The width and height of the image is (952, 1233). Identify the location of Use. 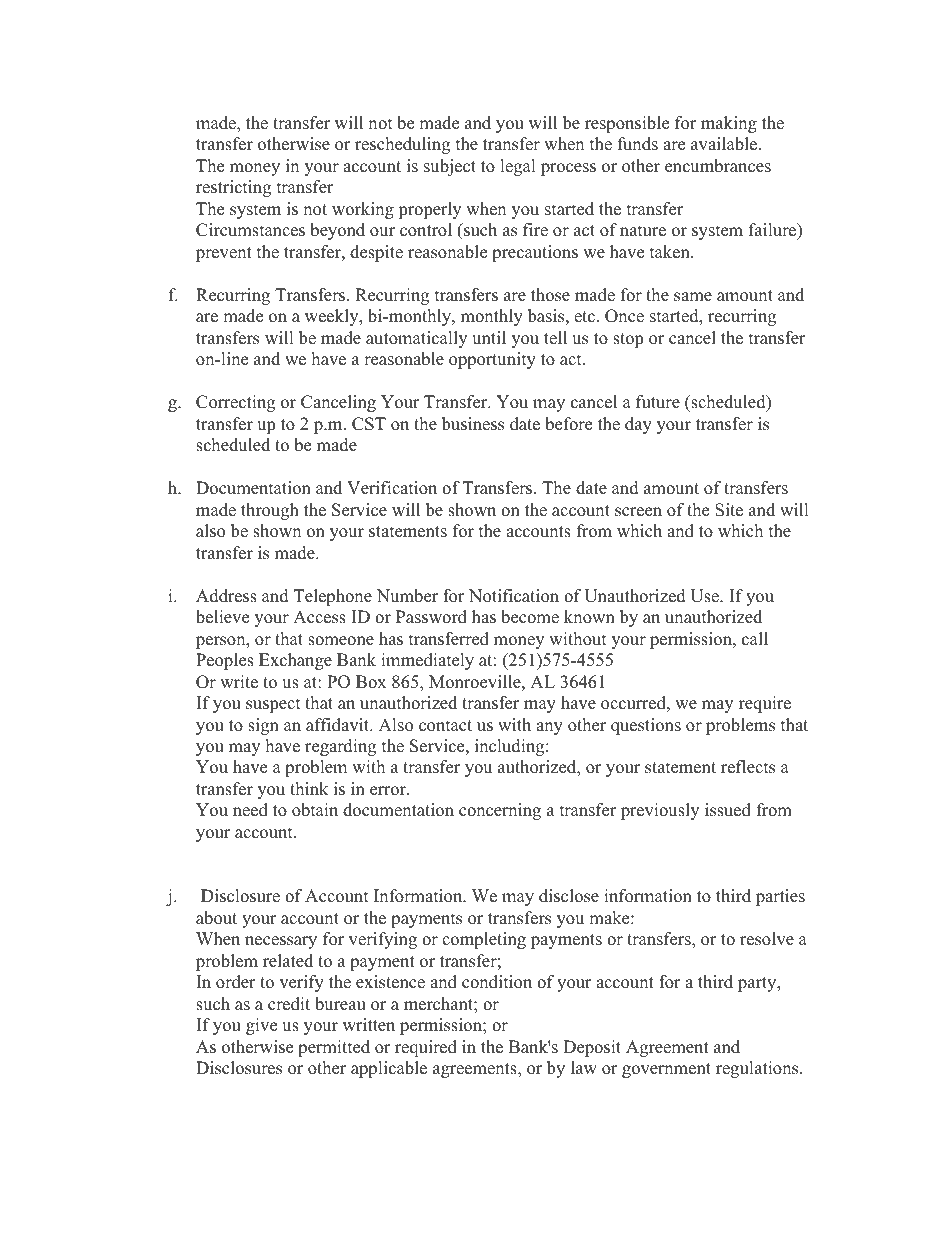
(705, 596).
